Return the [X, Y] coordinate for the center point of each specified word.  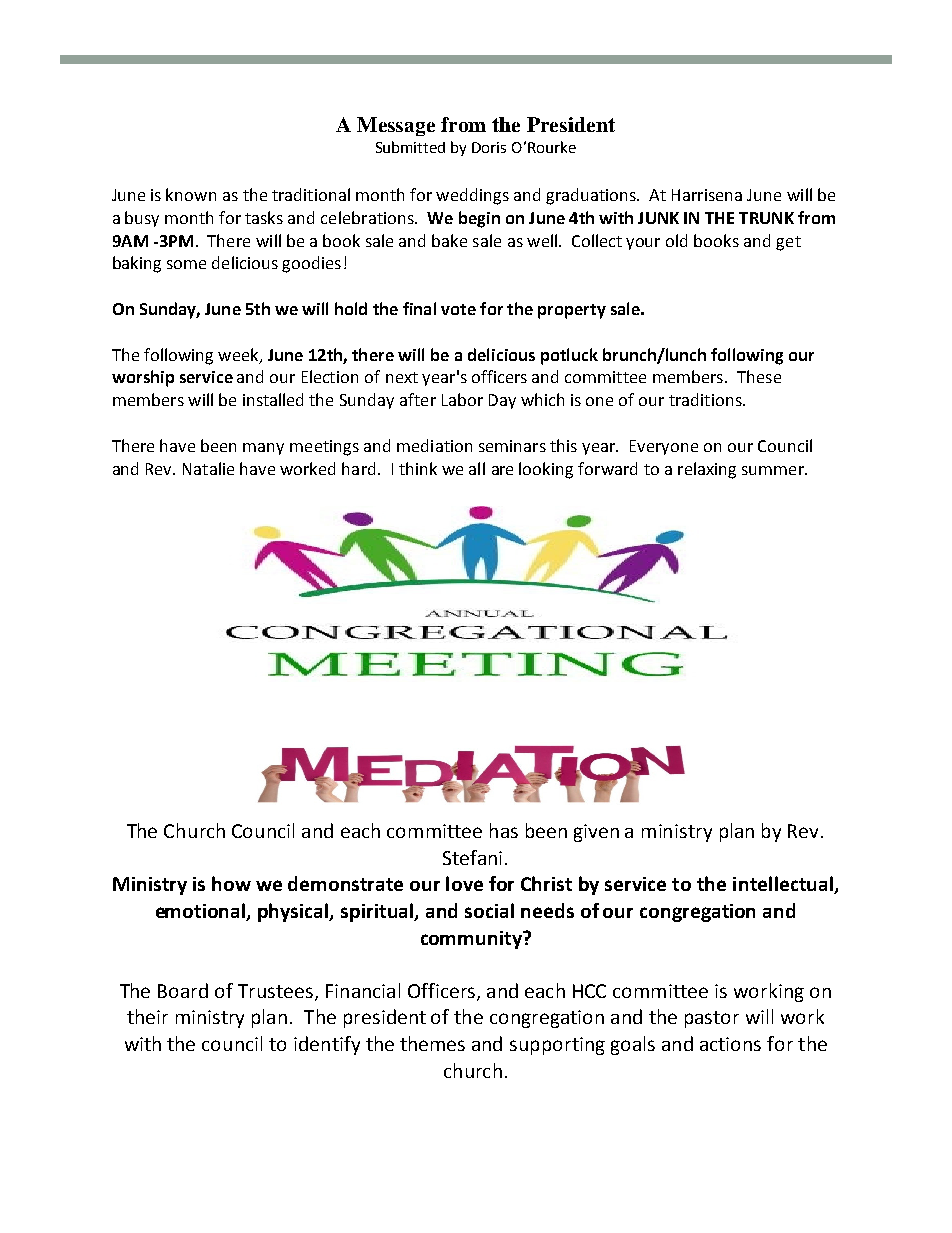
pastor [712, 1019]
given [596, 833]
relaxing [707, 470]
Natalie [208, 468]
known [191, 194]
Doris [489, 147]
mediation [434, 445]
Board [183, 990]
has [504, 830]
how [231, 883]
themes [432, 1043]
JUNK [658, 218]
